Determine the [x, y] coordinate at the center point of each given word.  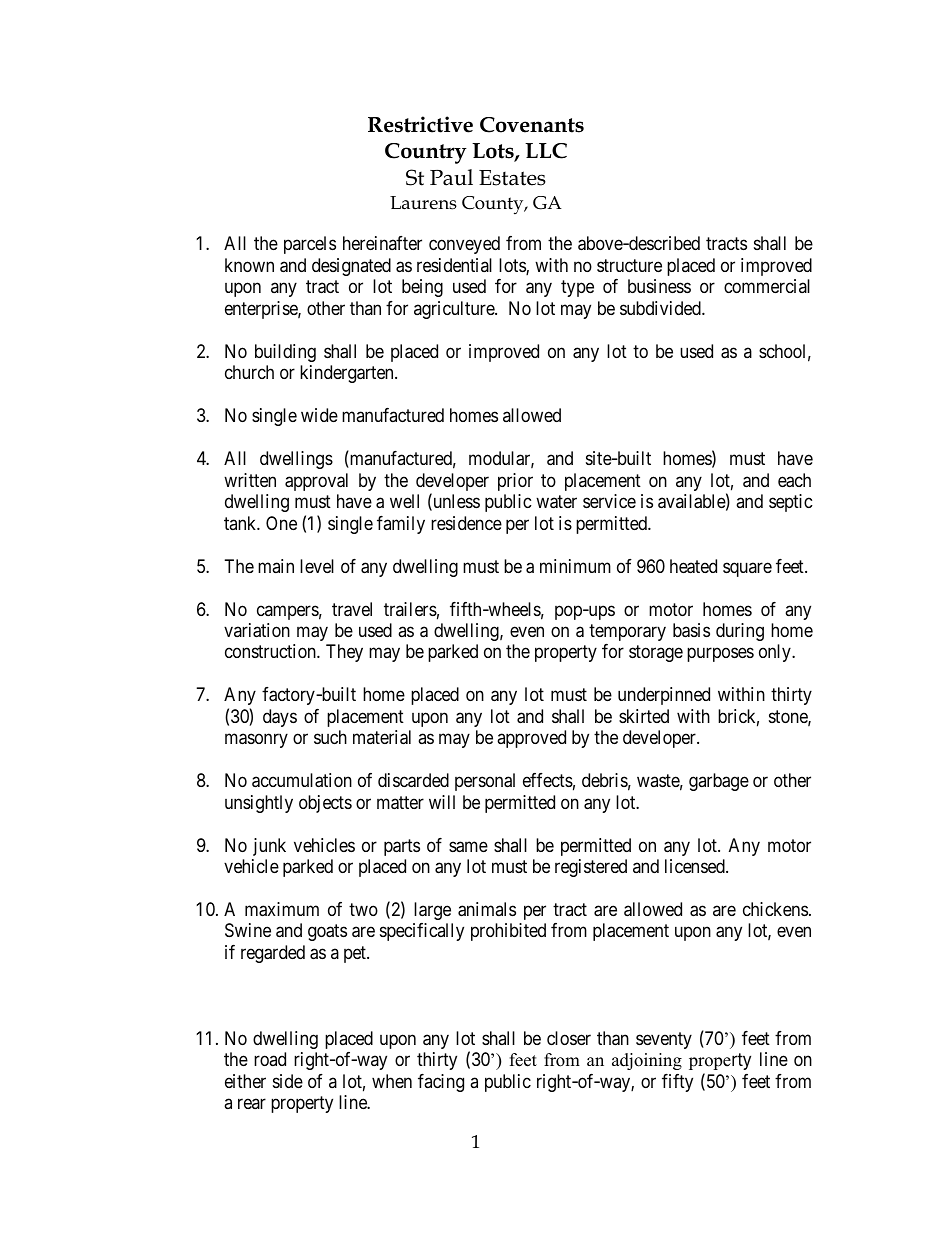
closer [569, 1038]
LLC [546, 151]
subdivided [661, 308]
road [270, 1059]
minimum [575, 566]
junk [269, 847]
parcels [310, 245]
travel [352, 609]
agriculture [455, 310]
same [468, 847]
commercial [767, 286]
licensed [696, 866]
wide [319, 415]
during [740, 632]
